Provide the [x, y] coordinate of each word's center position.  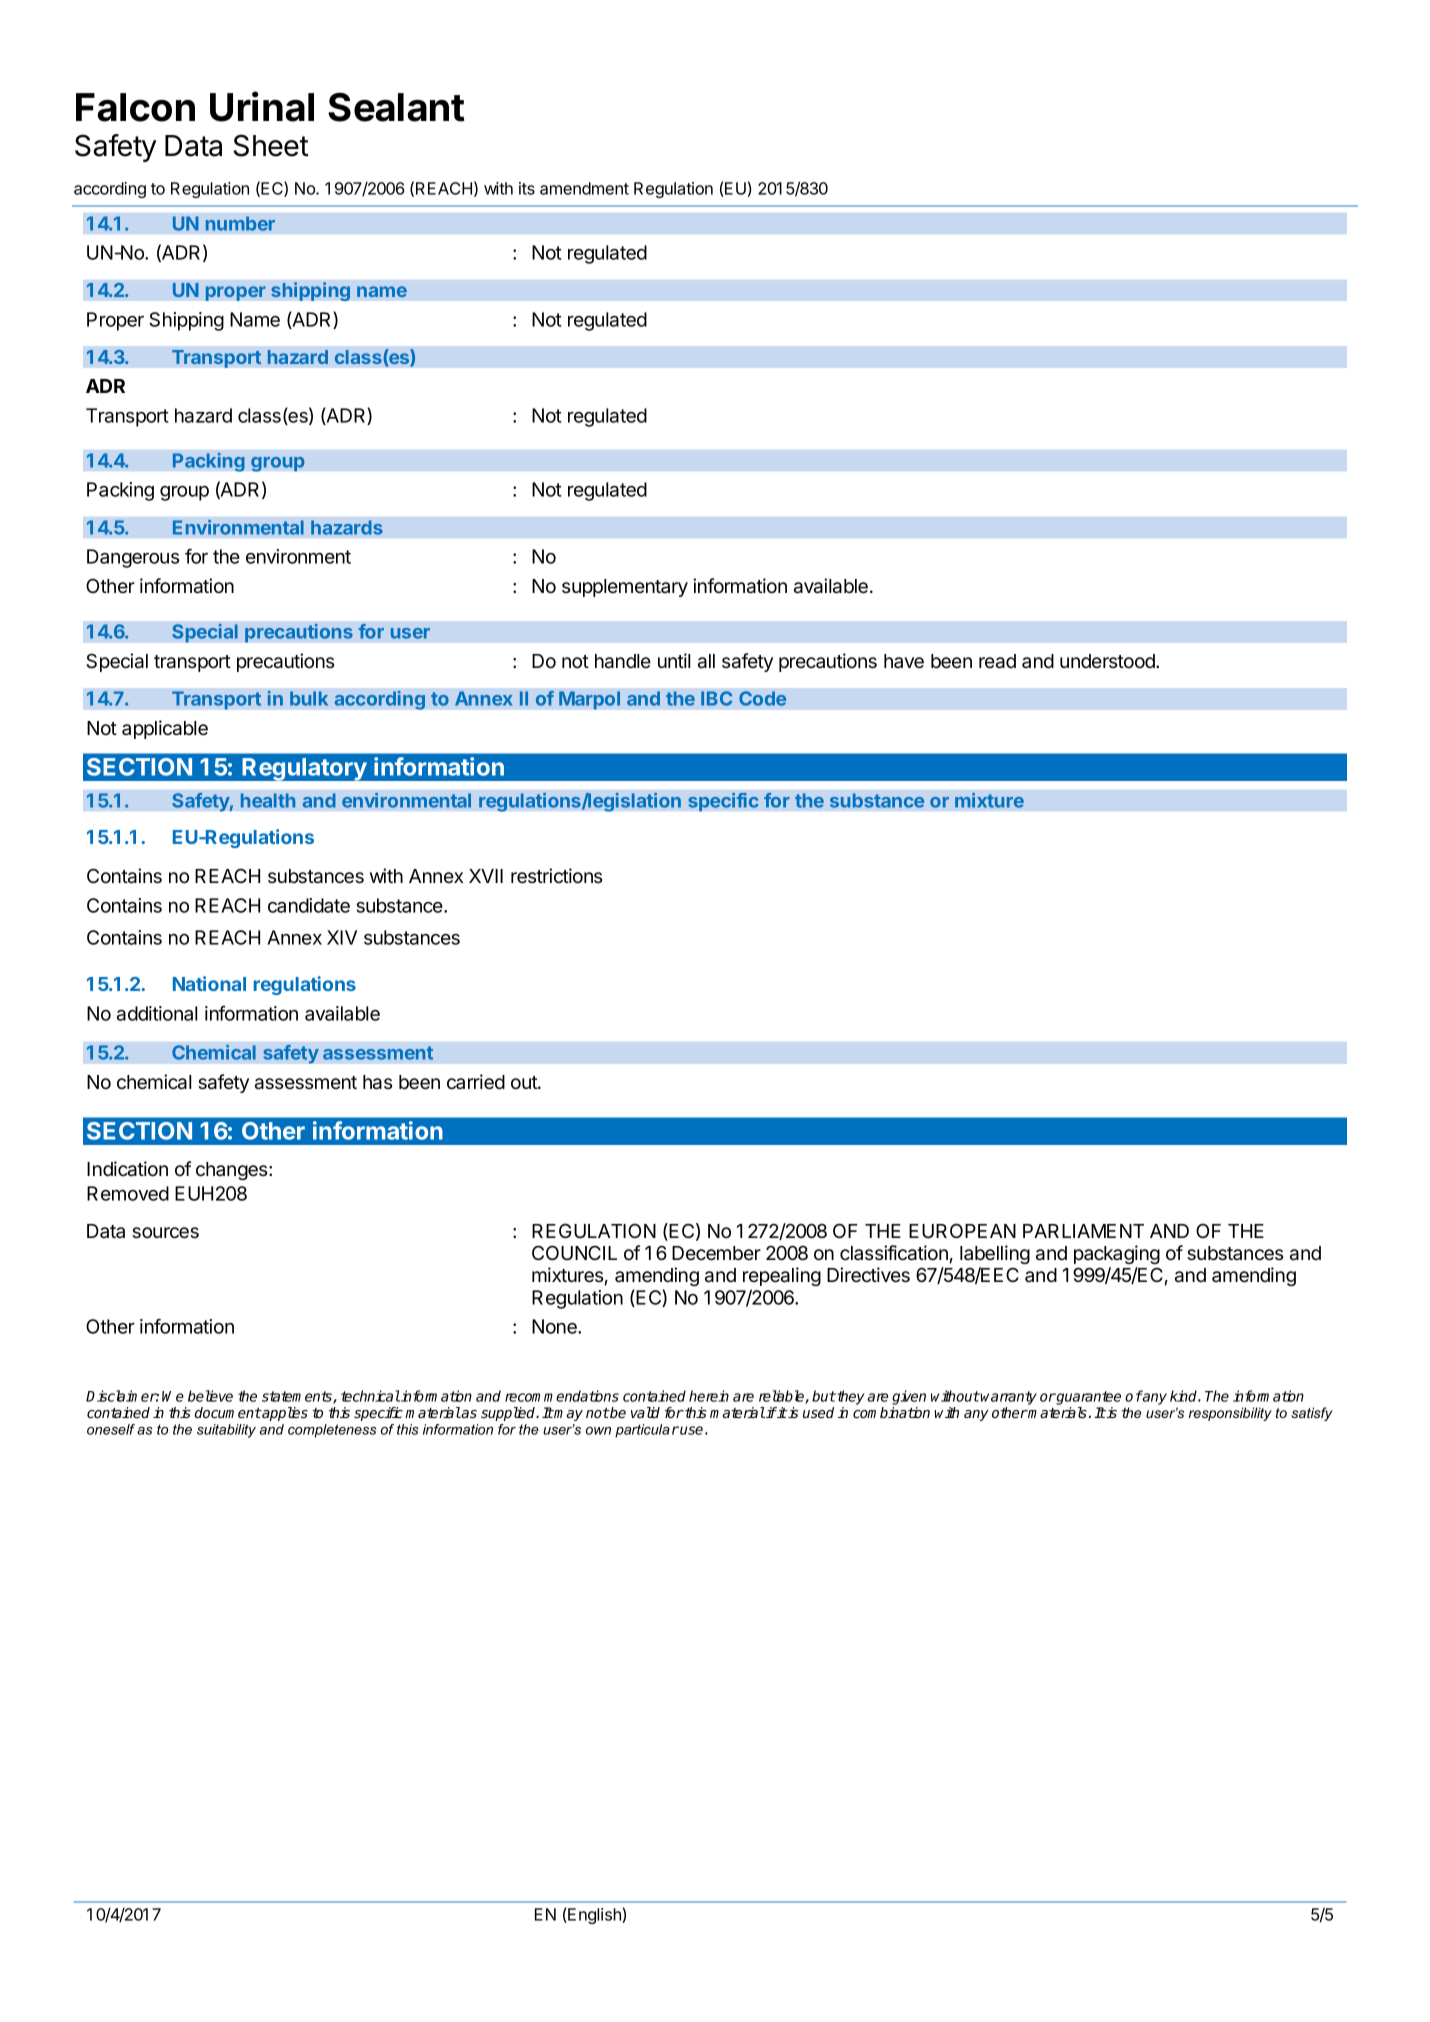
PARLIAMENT [1083, 1231]
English [594, 1916]
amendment [584, 188]
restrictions [556, 876]
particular [647, 1431]
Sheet [271, 145]
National [209, 983]
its [527, 188]
